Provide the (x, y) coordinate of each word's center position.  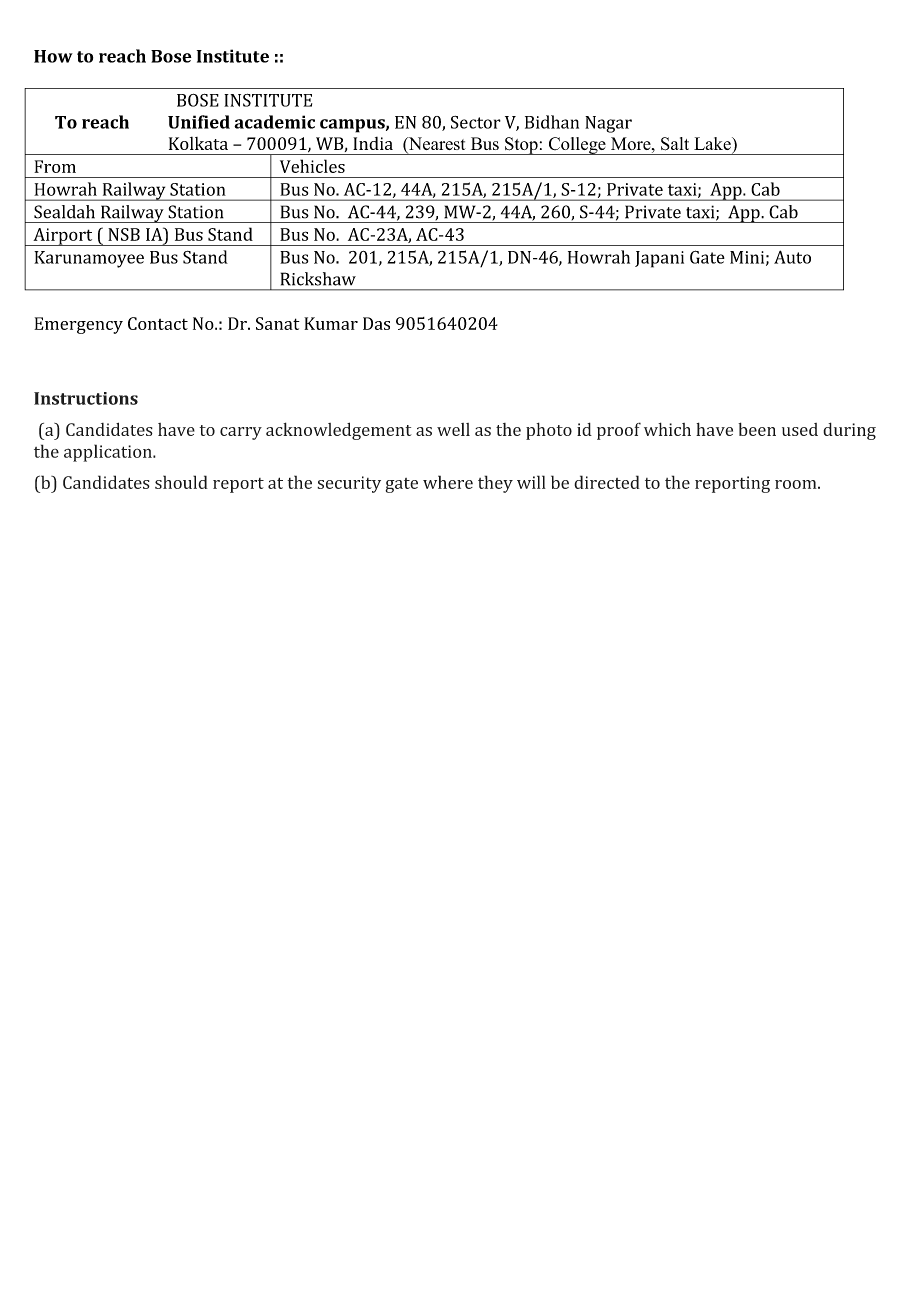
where (448, 482)
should (181, 482)
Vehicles (312, 166)
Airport (63, 237)
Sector (476, 122)
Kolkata (198, 143)
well (453, 429)
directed (607, 482)
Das (376, 323)
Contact (158, 323)
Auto (792, 257)
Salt (675, 144)
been (757, 429)
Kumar (331, 323)
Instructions (86, 398)
